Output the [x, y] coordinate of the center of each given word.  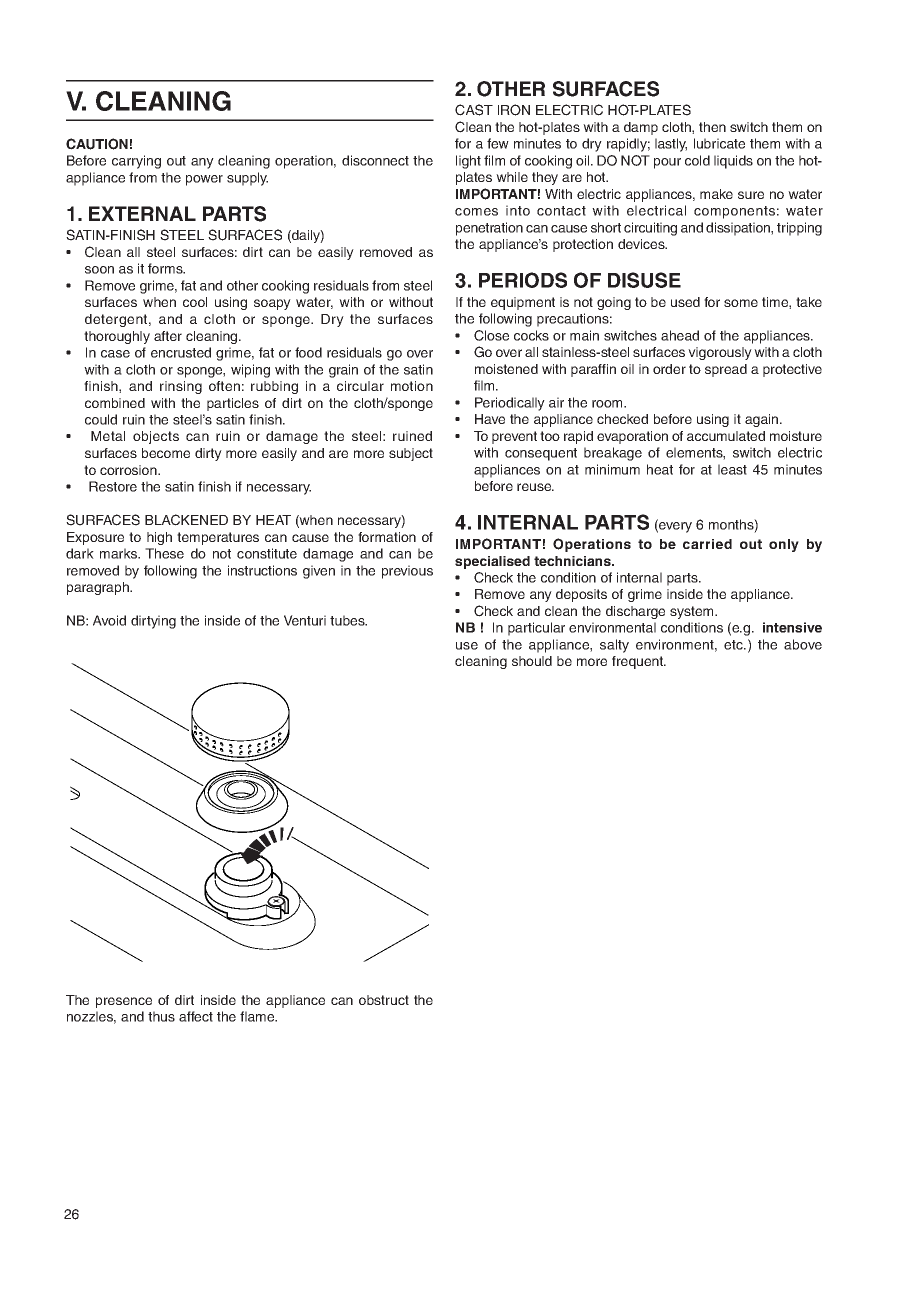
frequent [639, 662]
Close [491, 335]
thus [161, 1016]
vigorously [720, 353]
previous [407, 572]
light [468, 162]
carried [707, 544]
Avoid [109, 620]
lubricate [719, 143]
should [532, 661]
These [164, 553]
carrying [136, 162]
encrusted [181, 352]
